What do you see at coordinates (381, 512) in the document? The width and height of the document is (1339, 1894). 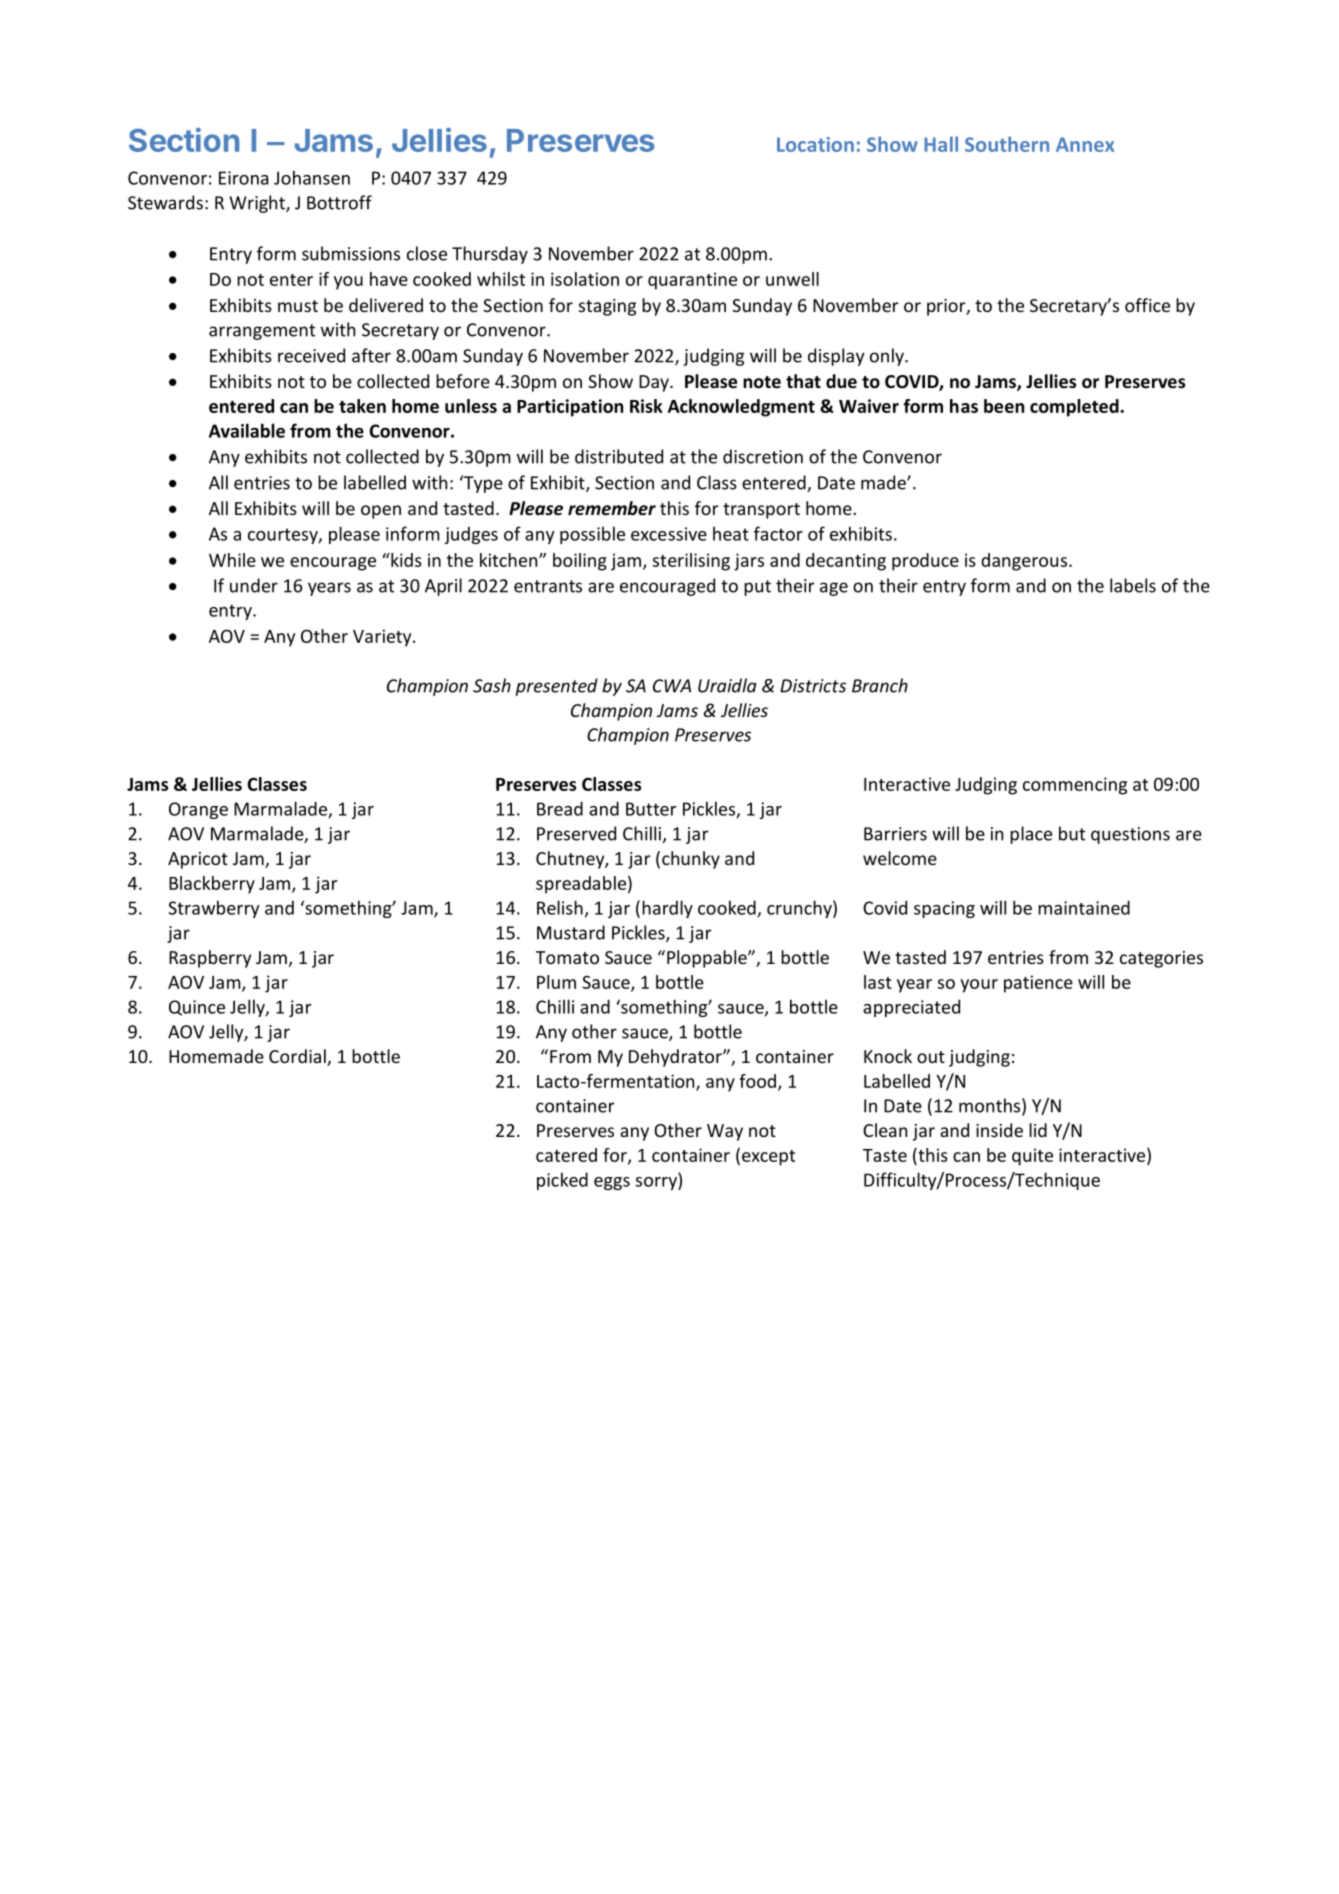 I see `open` at bounding box center [381, 512].
